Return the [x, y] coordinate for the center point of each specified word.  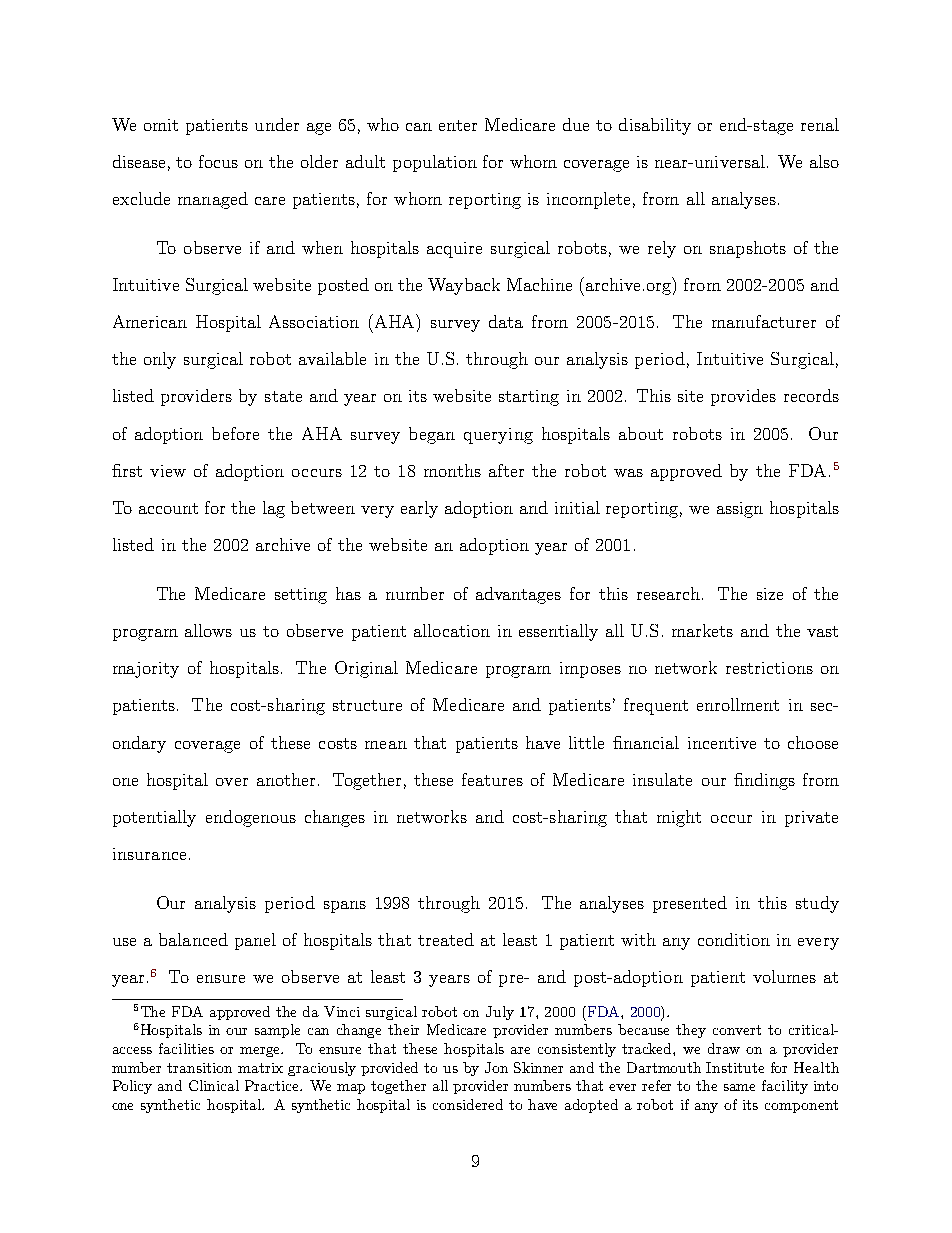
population [435, 163]
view [168, 471]
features [492, 779]
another [286, 779]
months [452, 470]
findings [764, 781]
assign [740, 510]
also [824, 161]
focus [218, 161]
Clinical [214, 1085]
